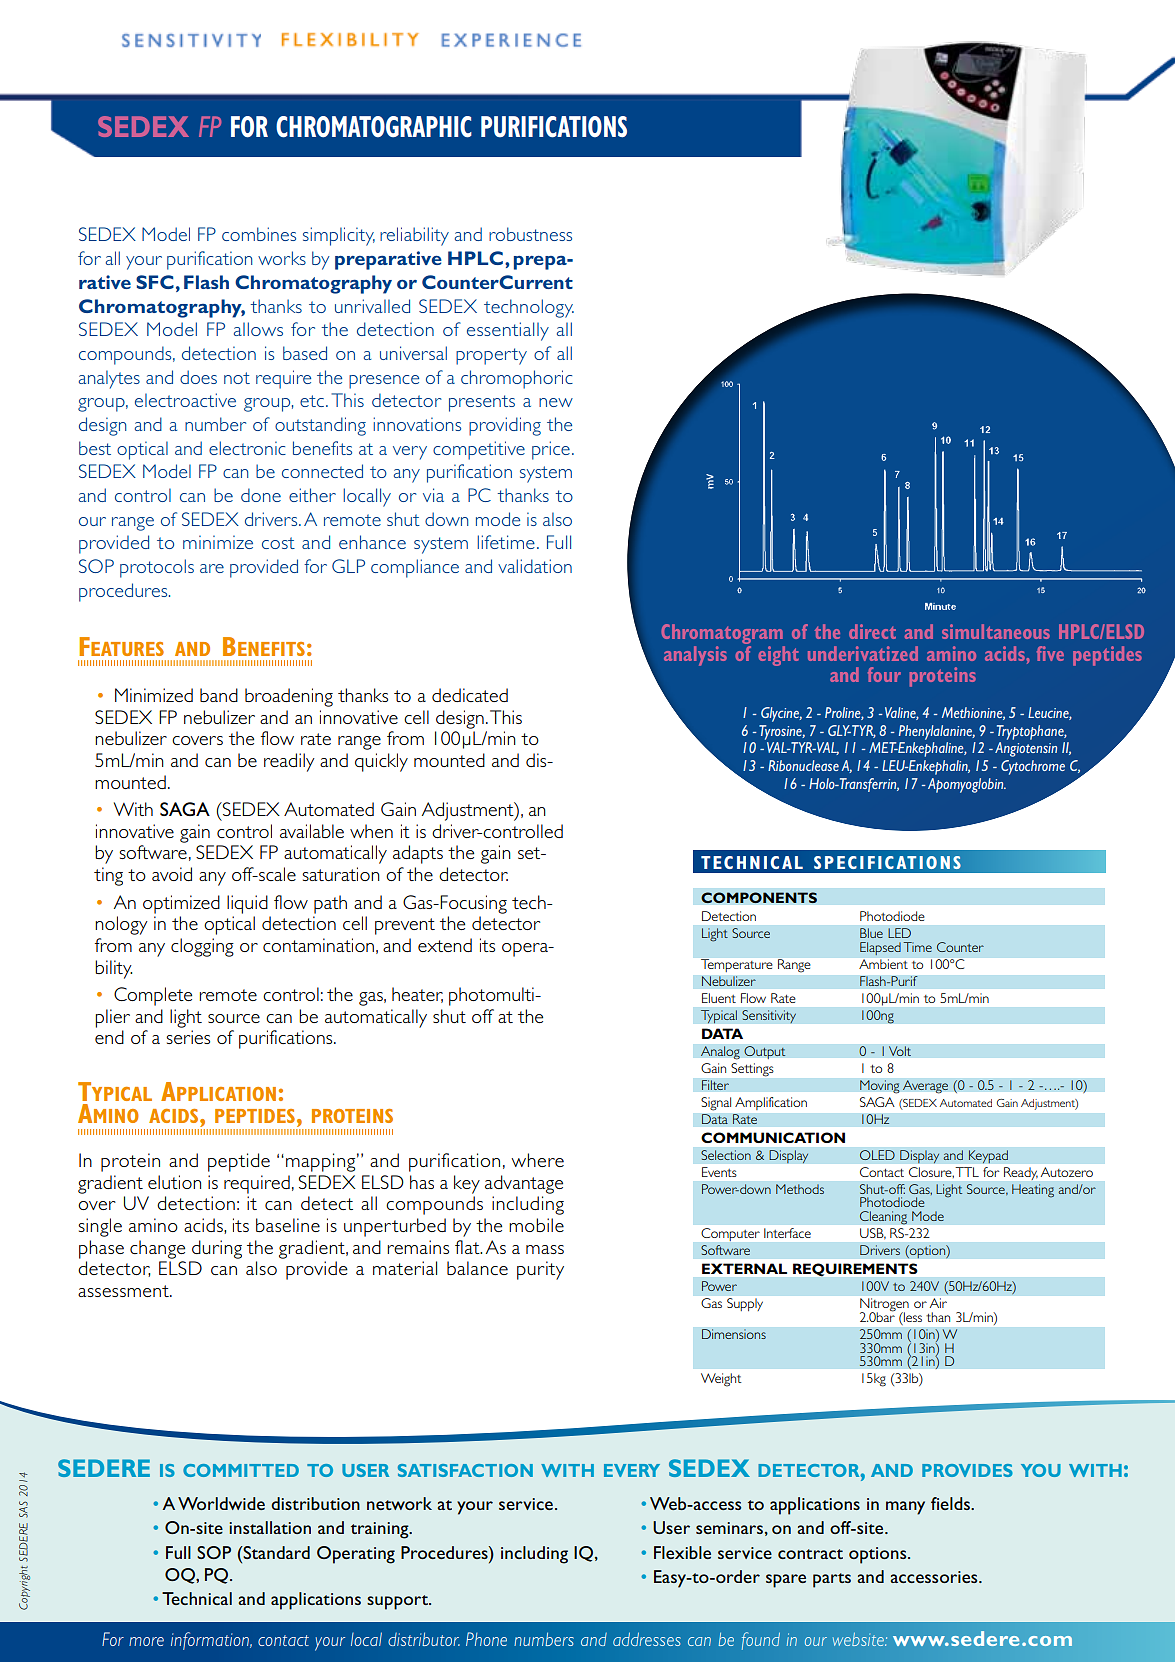 This screenshot has width=1175, height=1662. Describe the element at coordinates (445, 945) in the screenshot. I see `extend` at that location.
